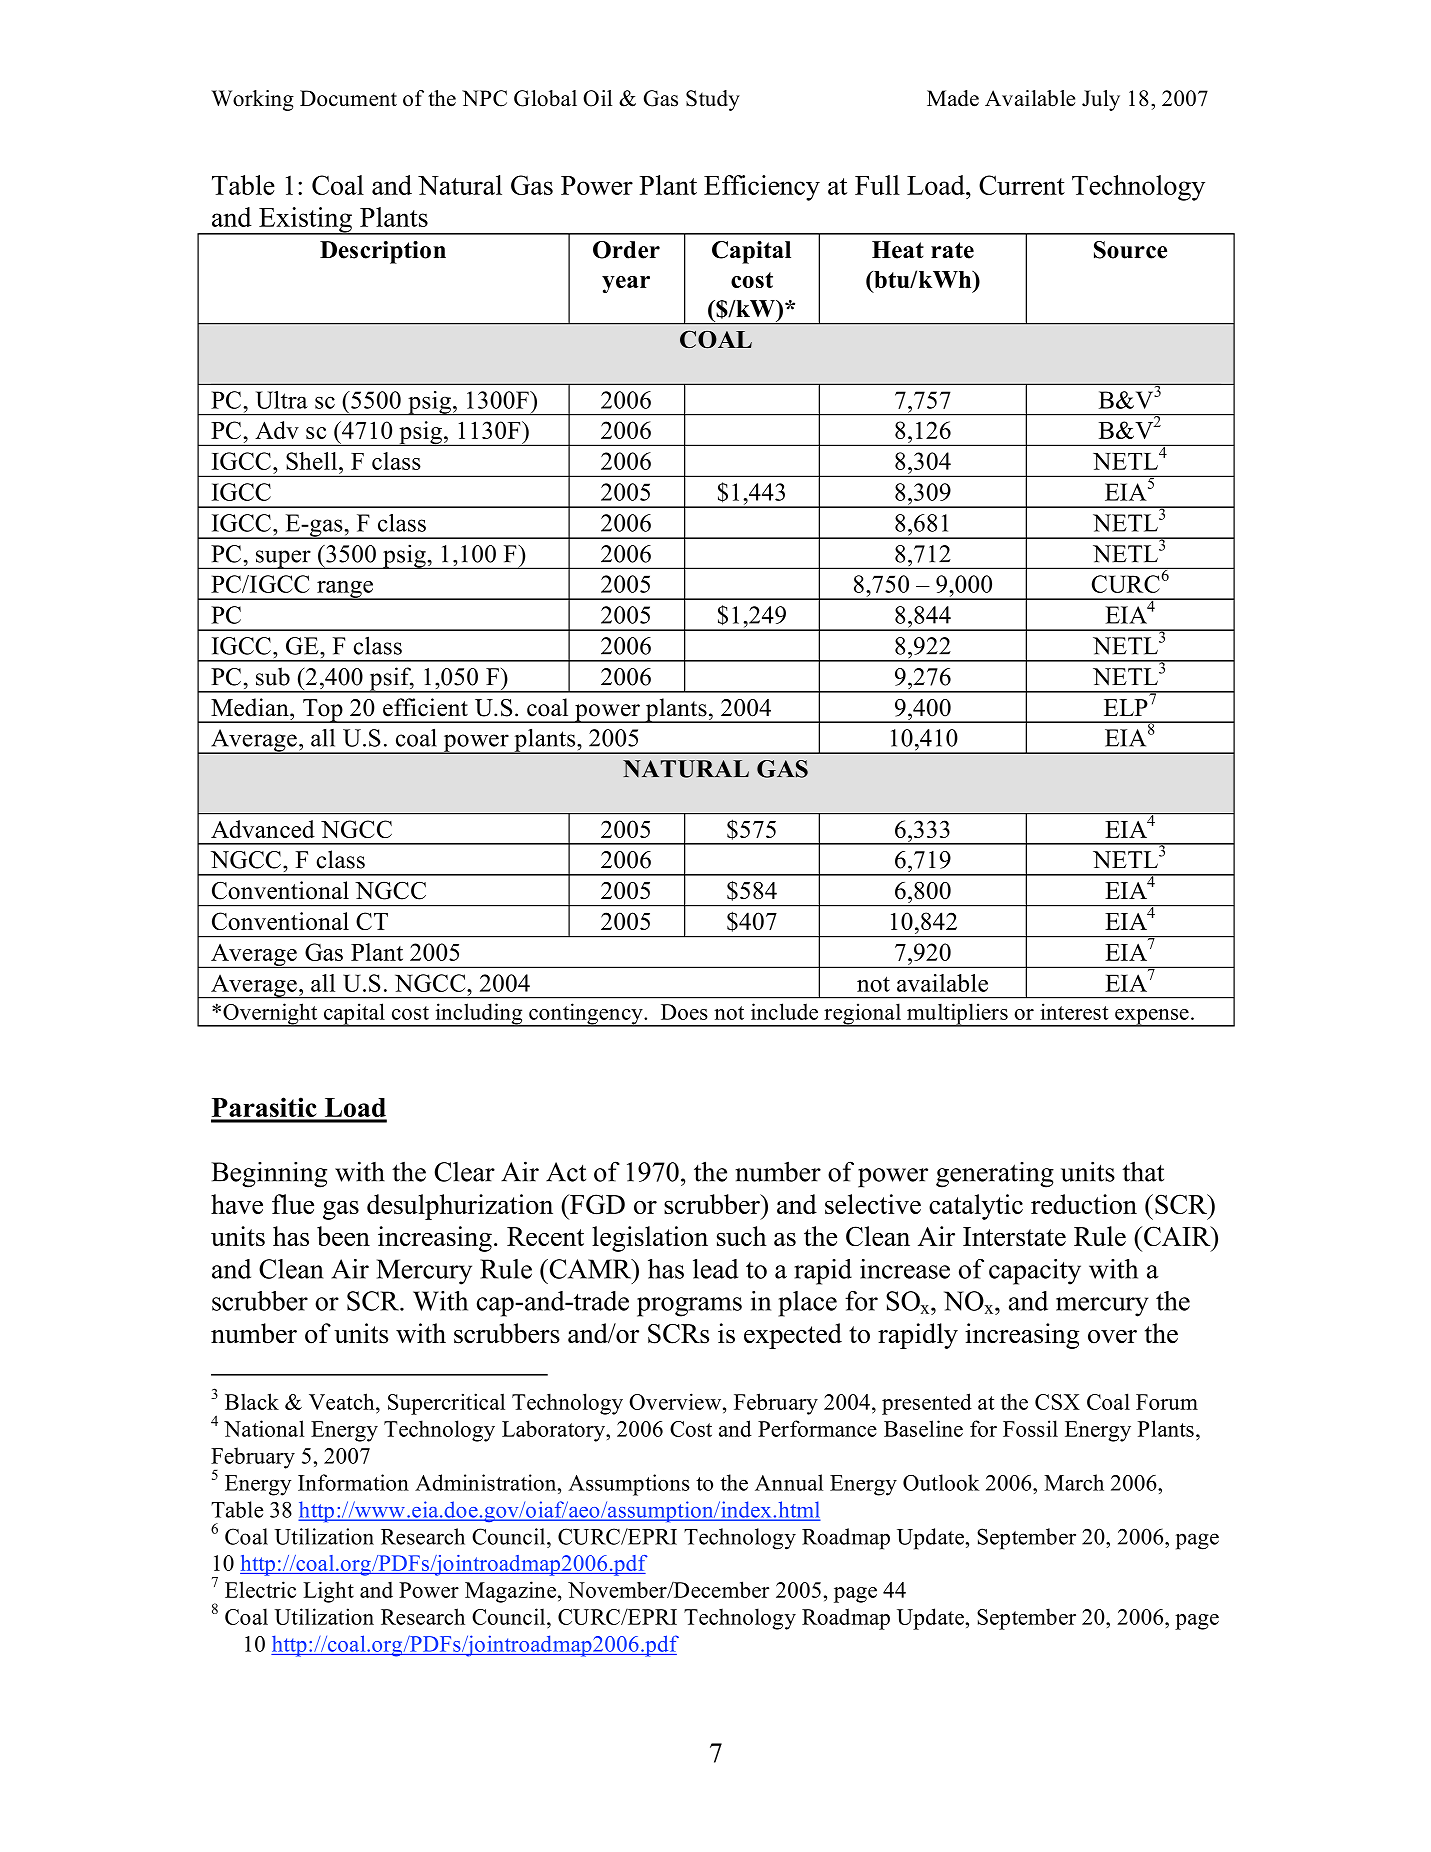 This page has width=1431, height=1852. Describe the element at coordinates (425, 707) in the page. I see `efficient` at that location.
